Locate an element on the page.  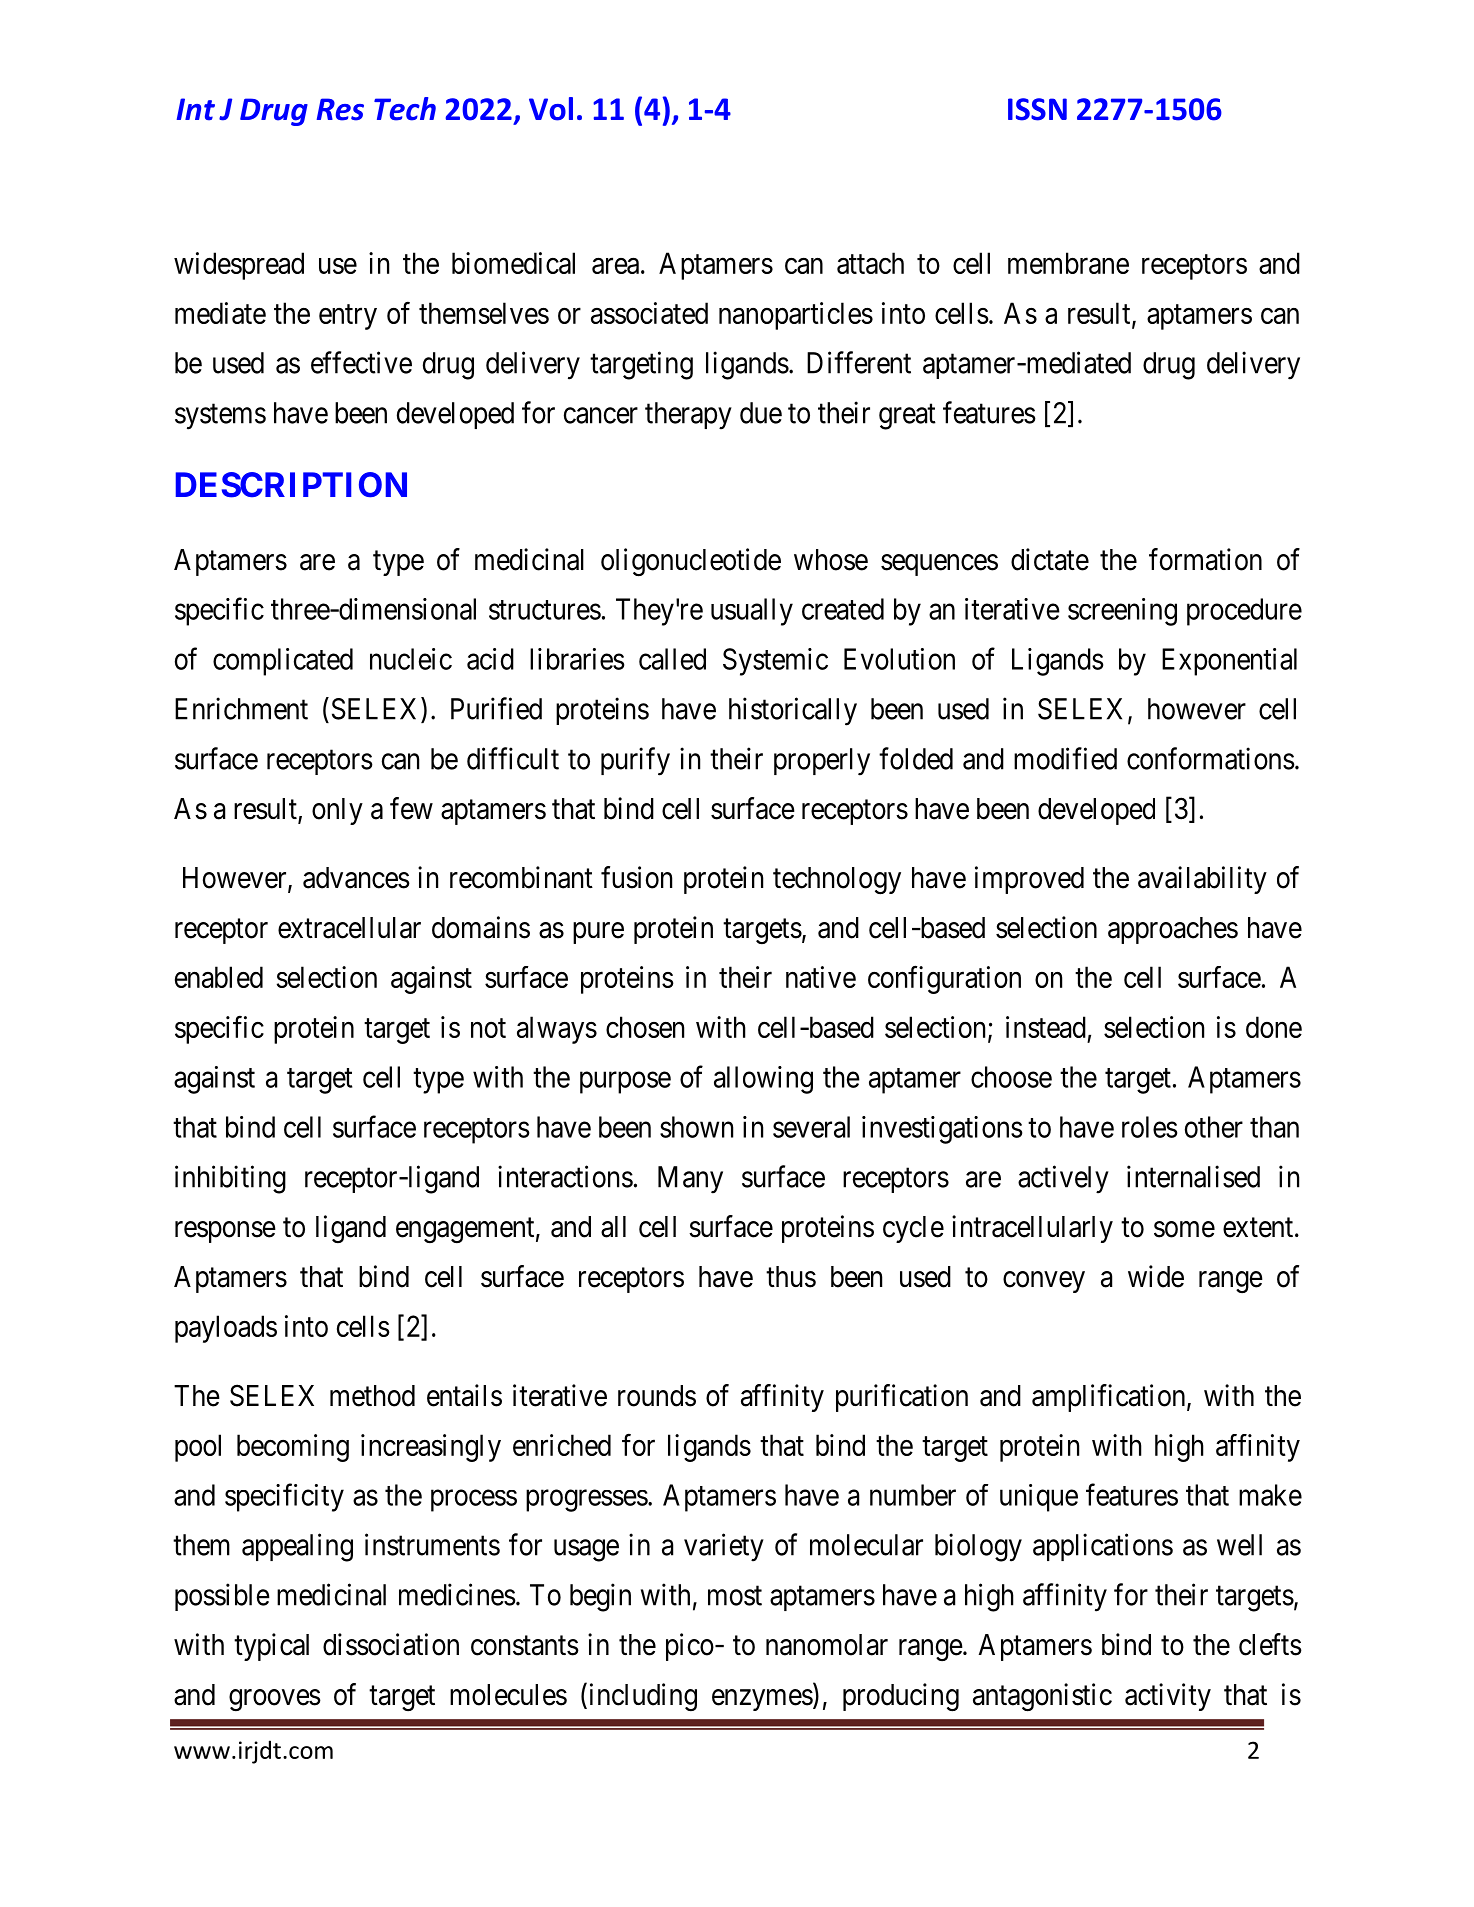
entry is located at coordinates (348, 317).
